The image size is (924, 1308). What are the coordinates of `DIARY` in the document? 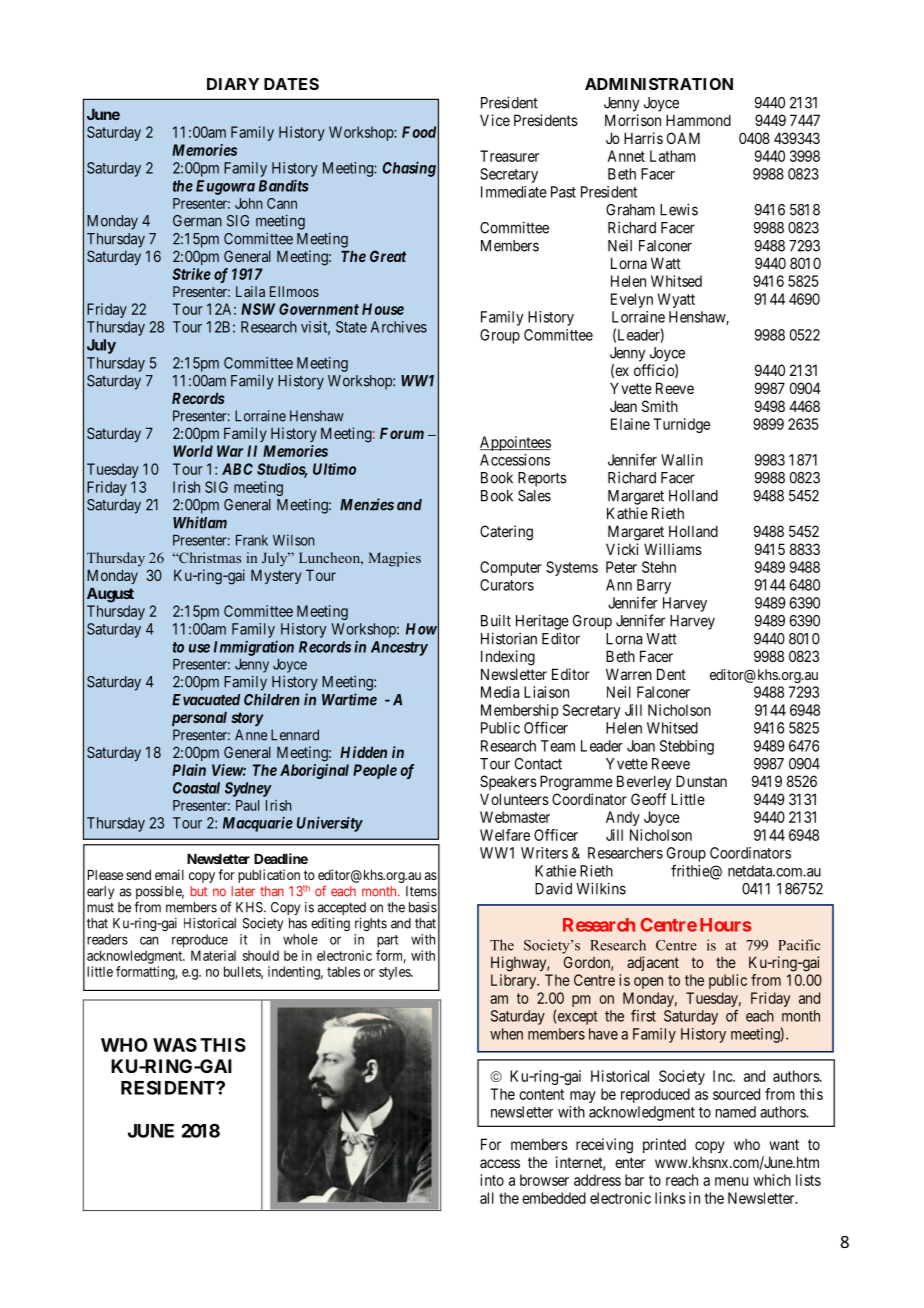 It's located at (233, 84).
